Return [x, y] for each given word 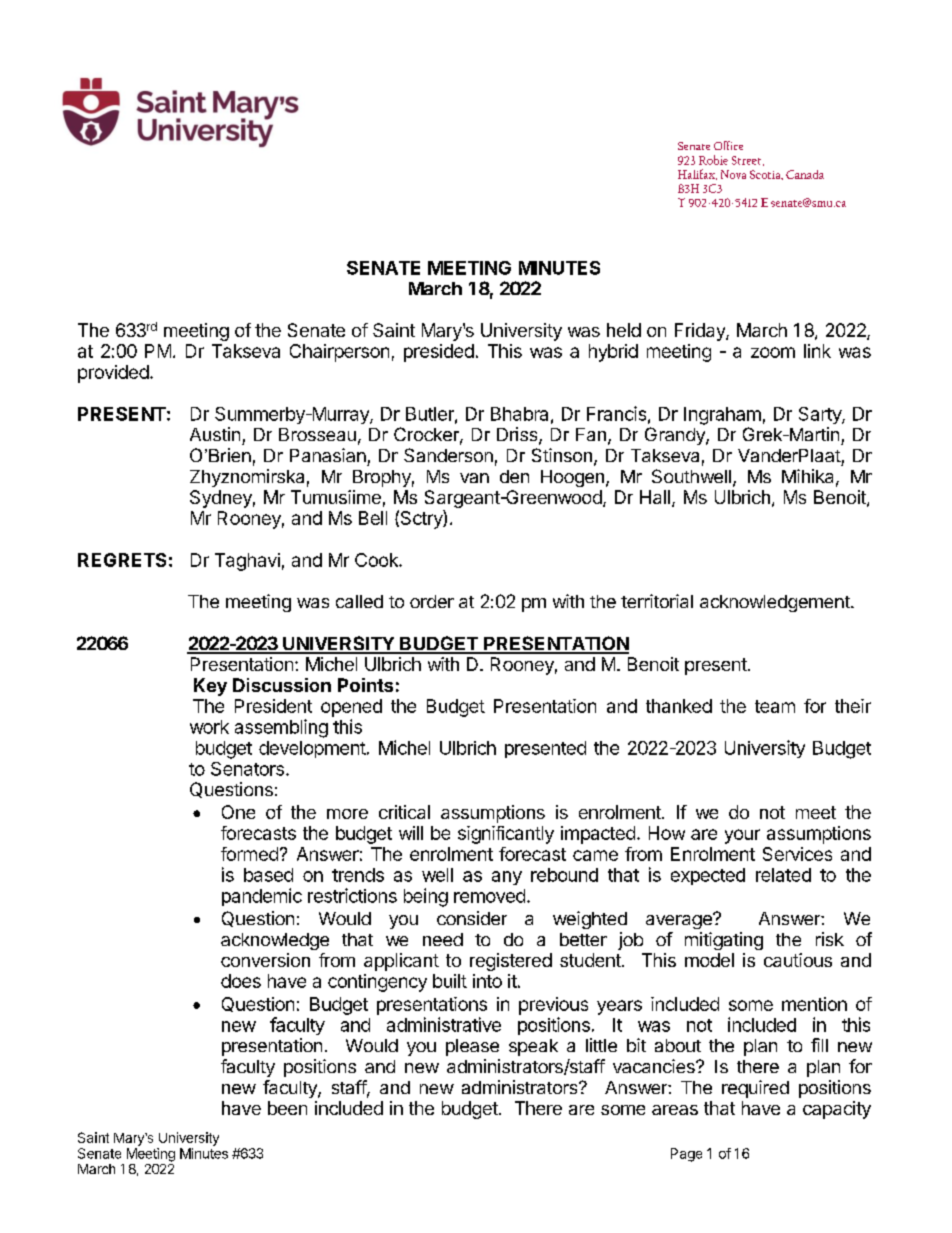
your [742, 836]
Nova [733, 174]
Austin [215, 434]
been [287, 1108]
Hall [655, 497]
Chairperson [339, 353]
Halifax [697, 174]
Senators [247, 769]
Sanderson [448, 455]
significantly [506, 835]
